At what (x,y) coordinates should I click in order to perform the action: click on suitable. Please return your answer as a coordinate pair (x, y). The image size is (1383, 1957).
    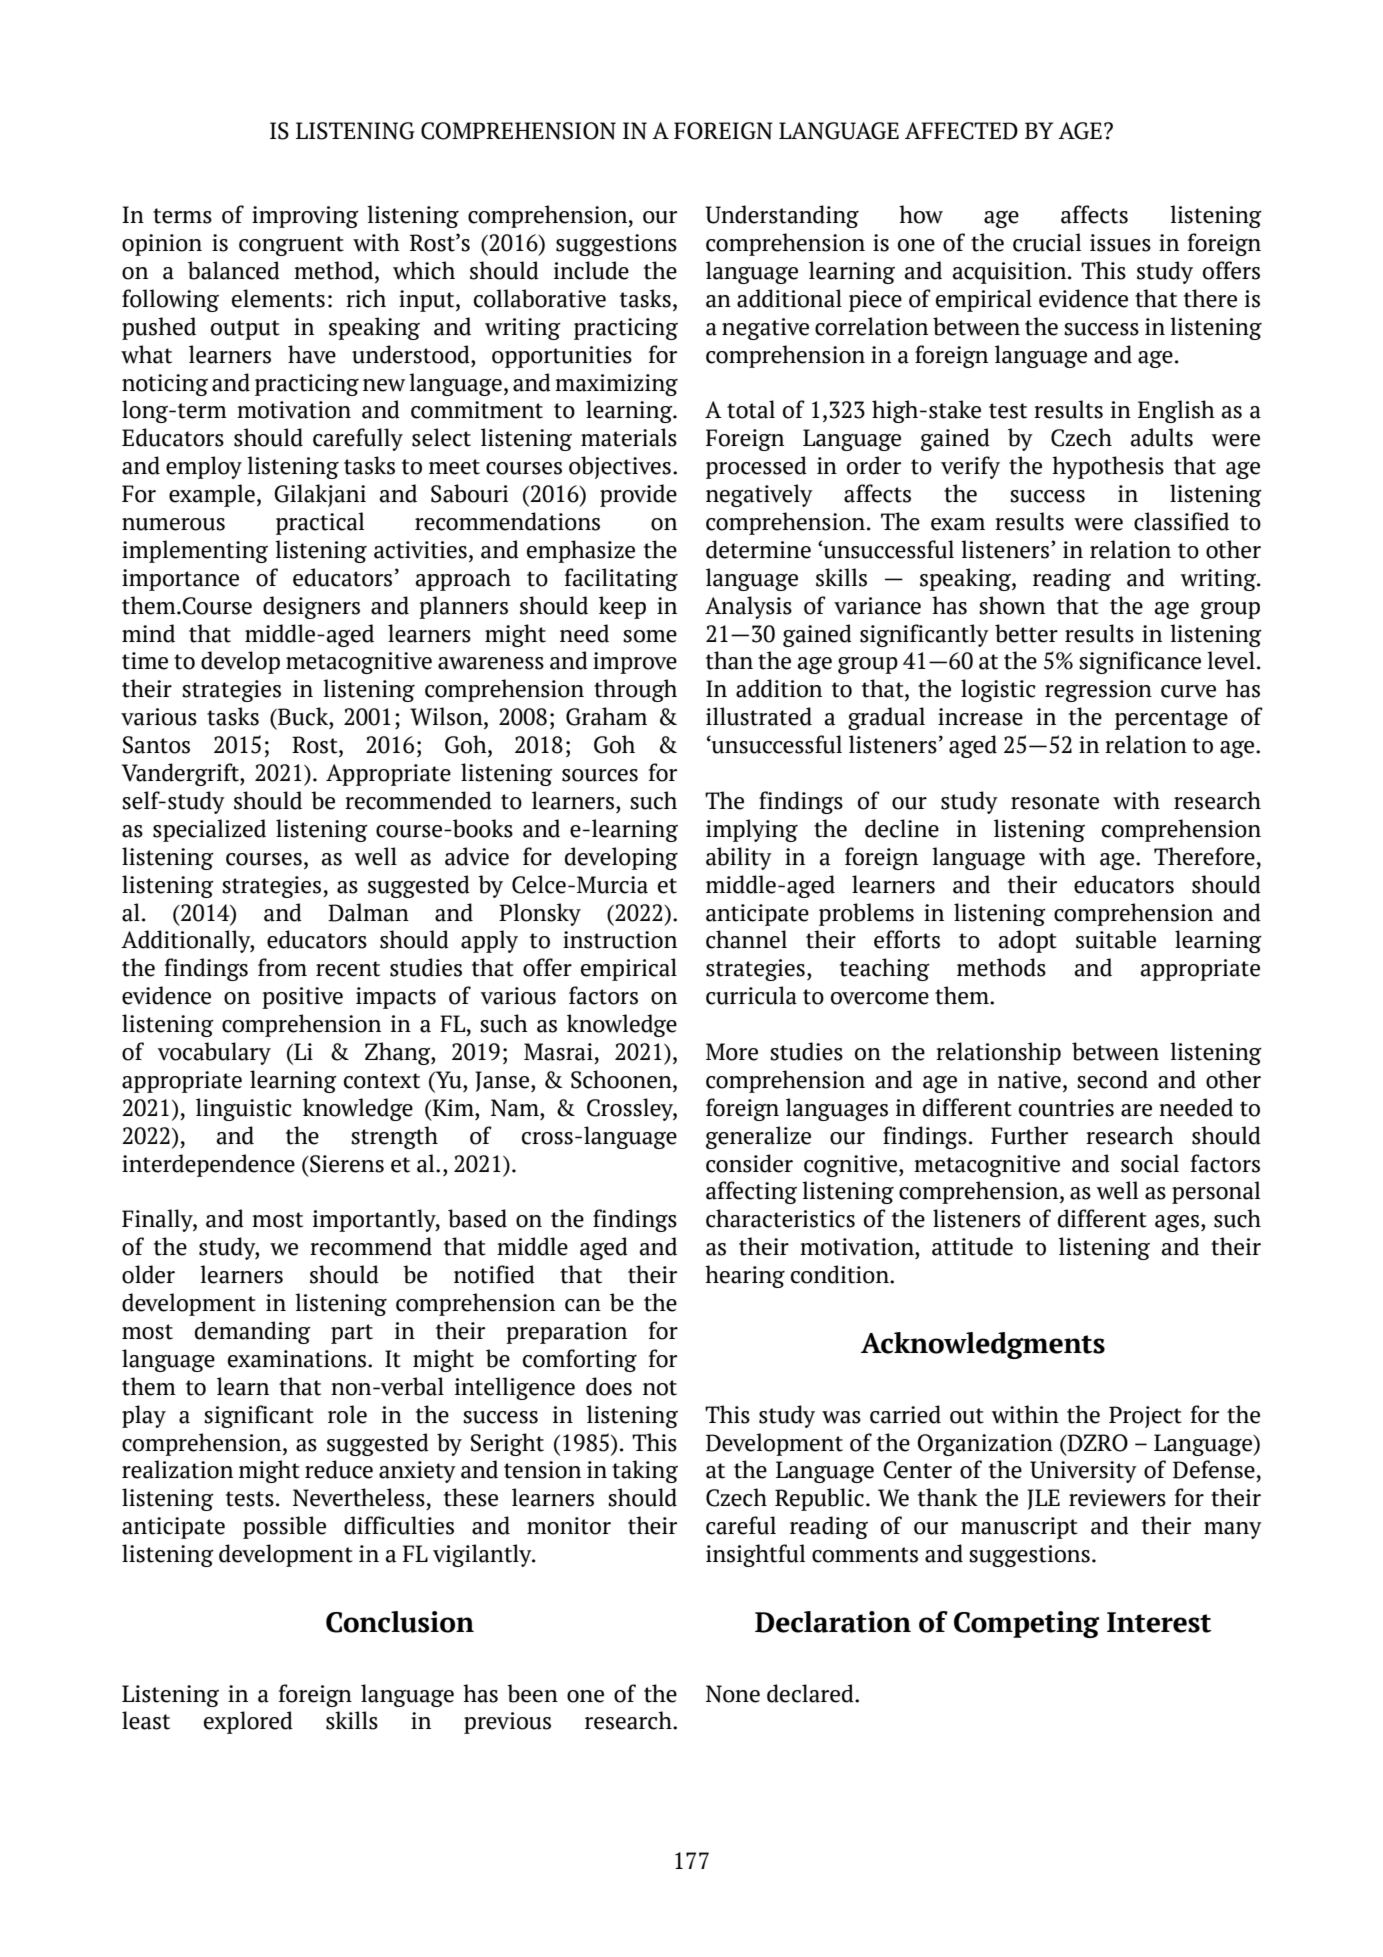
    Looking at the image, I should click on (1116, 939).
